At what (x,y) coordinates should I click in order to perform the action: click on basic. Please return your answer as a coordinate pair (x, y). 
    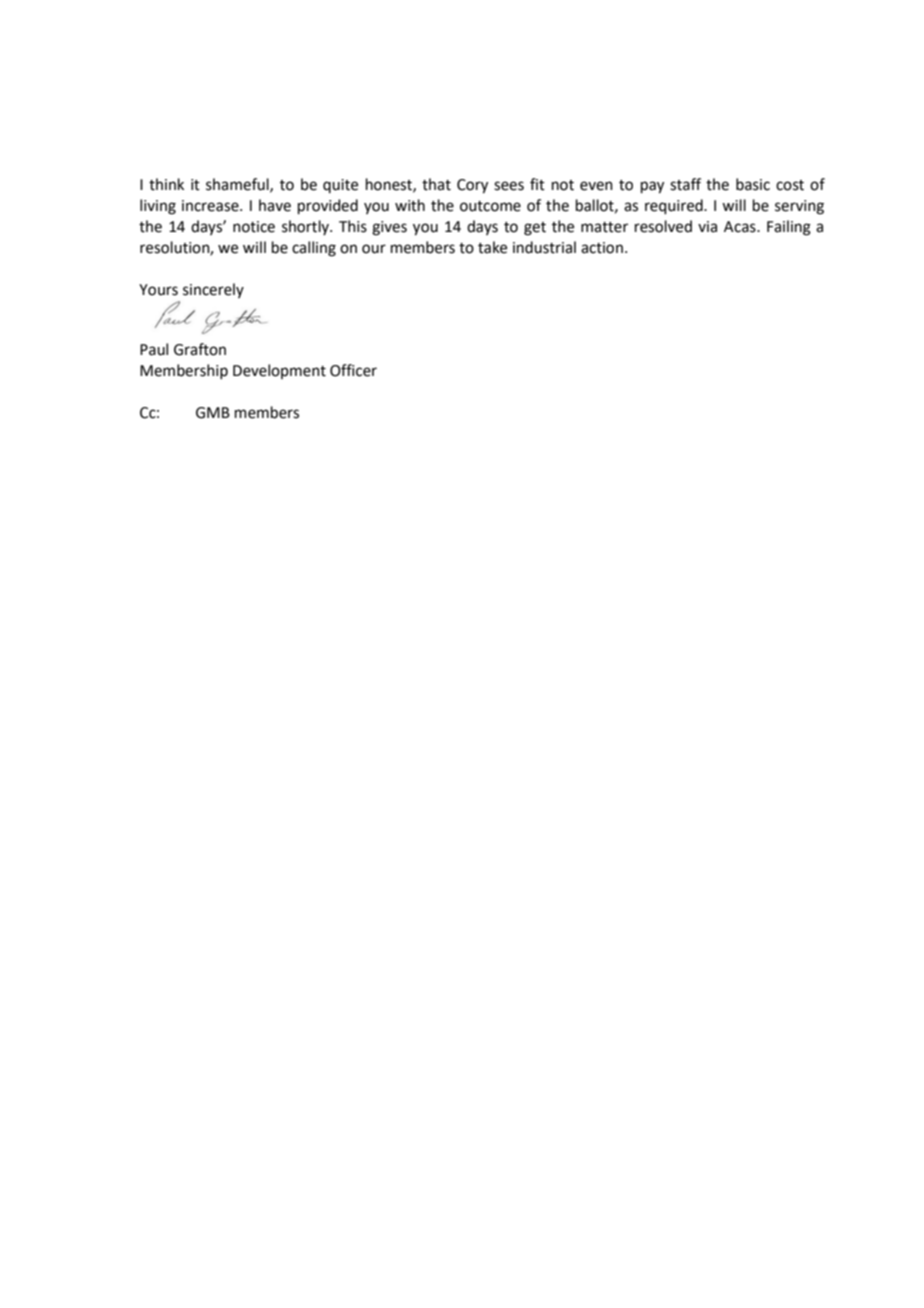
    Looking at the image, I should click on (753, 184).
